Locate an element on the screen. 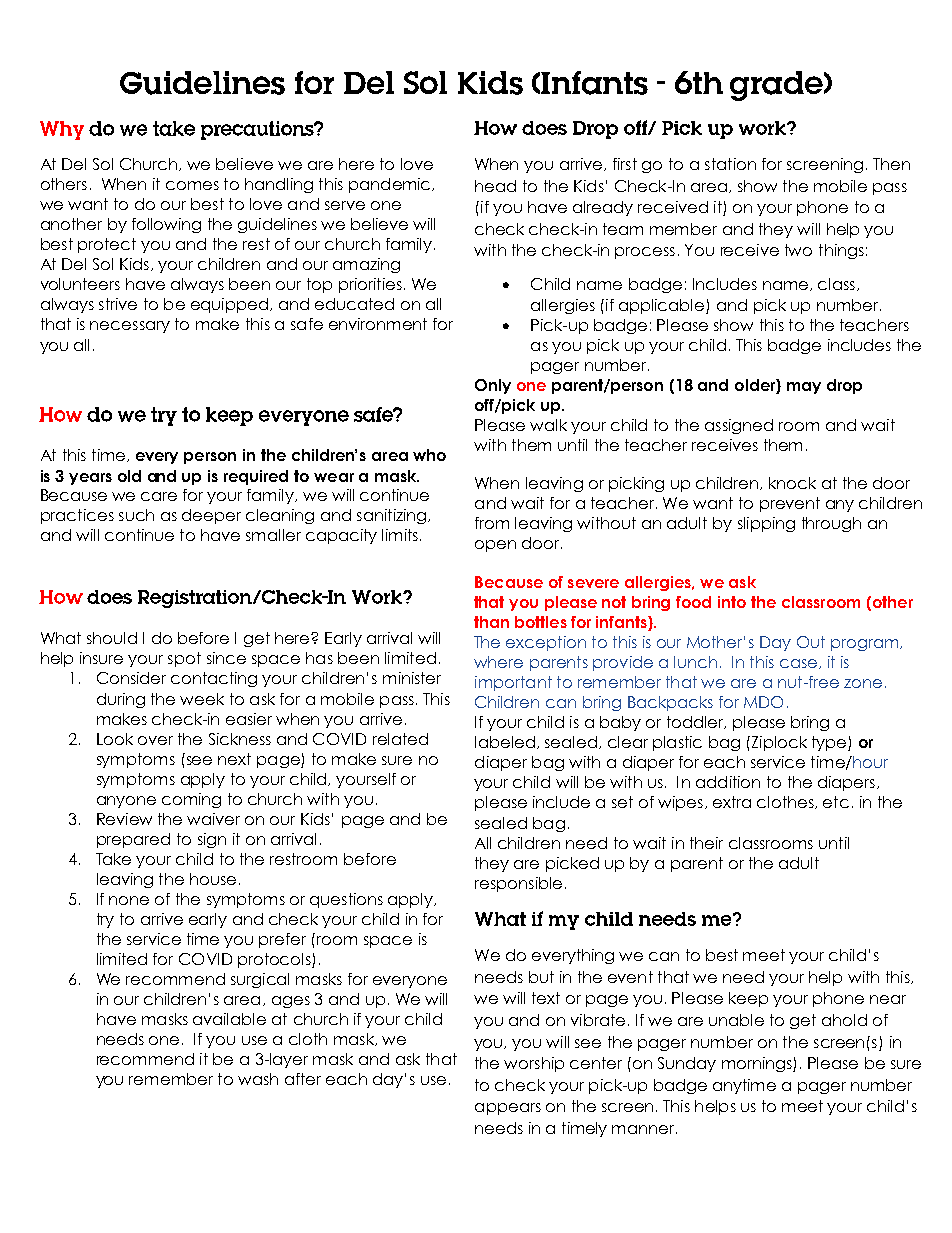 The image size is (952, 1233). wash is located at coordinates (258, 1079).
